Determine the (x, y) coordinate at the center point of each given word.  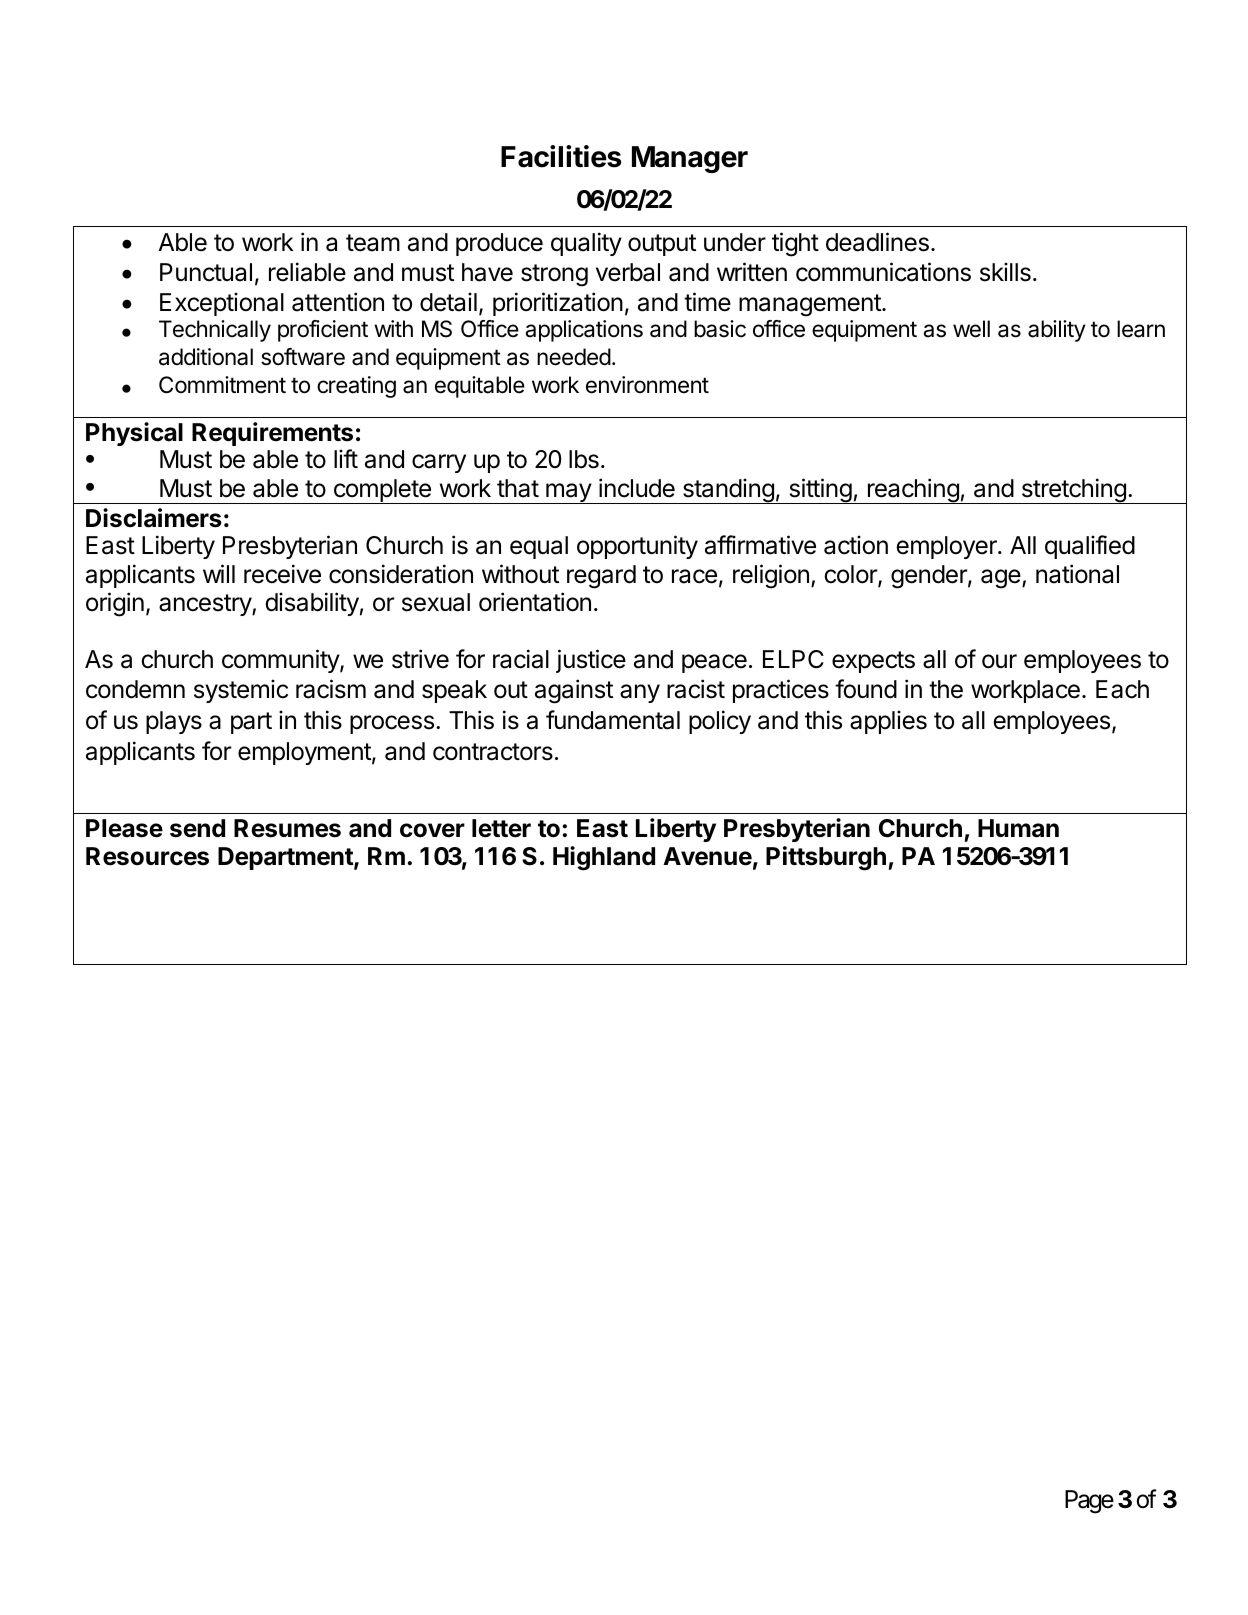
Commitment (222, 385)
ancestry (206, 605)
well (971, 329)
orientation (535, 602)
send (197, 828)
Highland (604, 858)
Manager (690, 159)
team (373, 243)
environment (647, 385)
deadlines (877, 242)
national (1077, 574)
